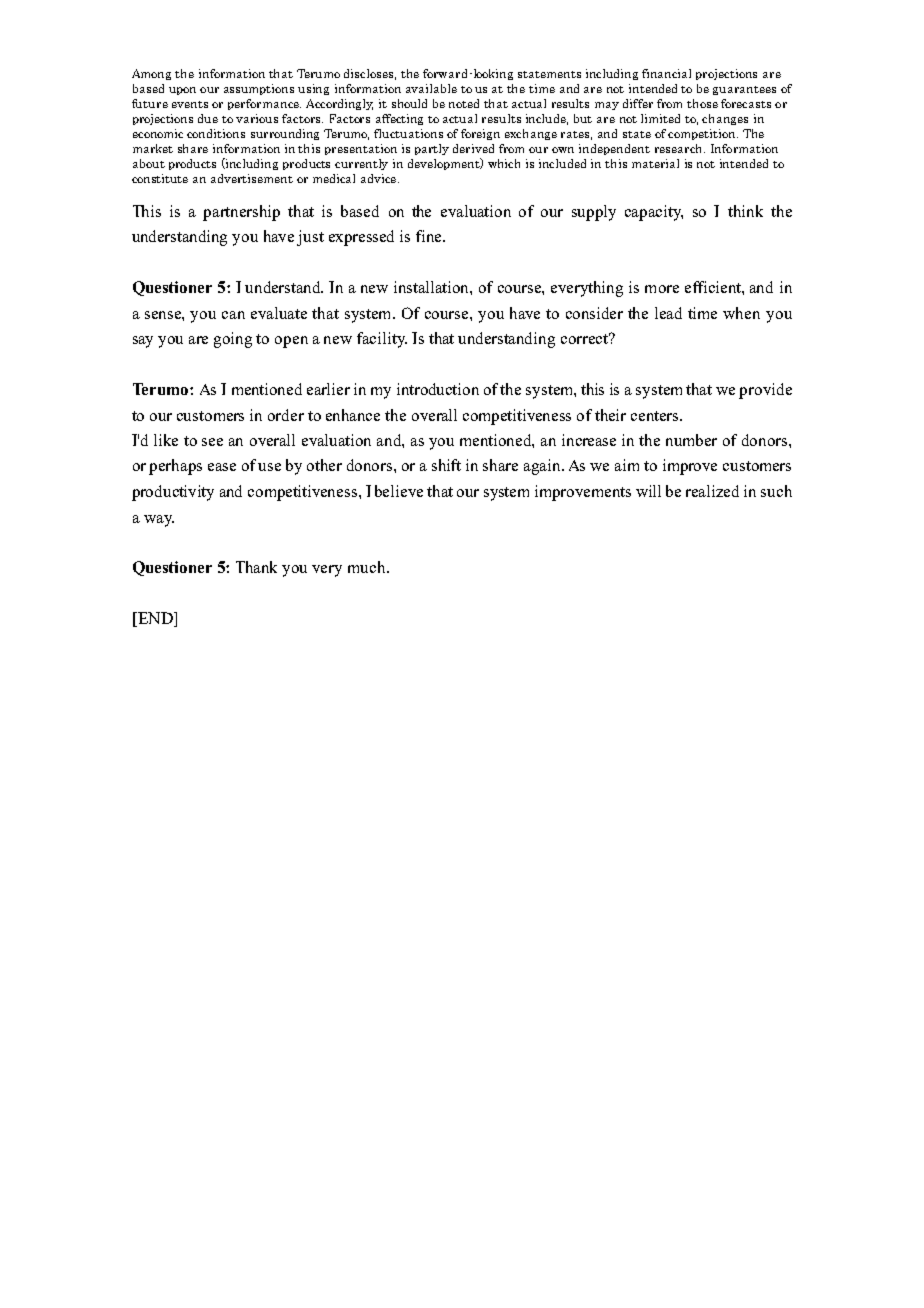 Image resolution: width=924 pixels, height=1308 pixels. What do you see at coordinates (656, 416) in the image?
I see `centers` at bounding box center [656, 416].
